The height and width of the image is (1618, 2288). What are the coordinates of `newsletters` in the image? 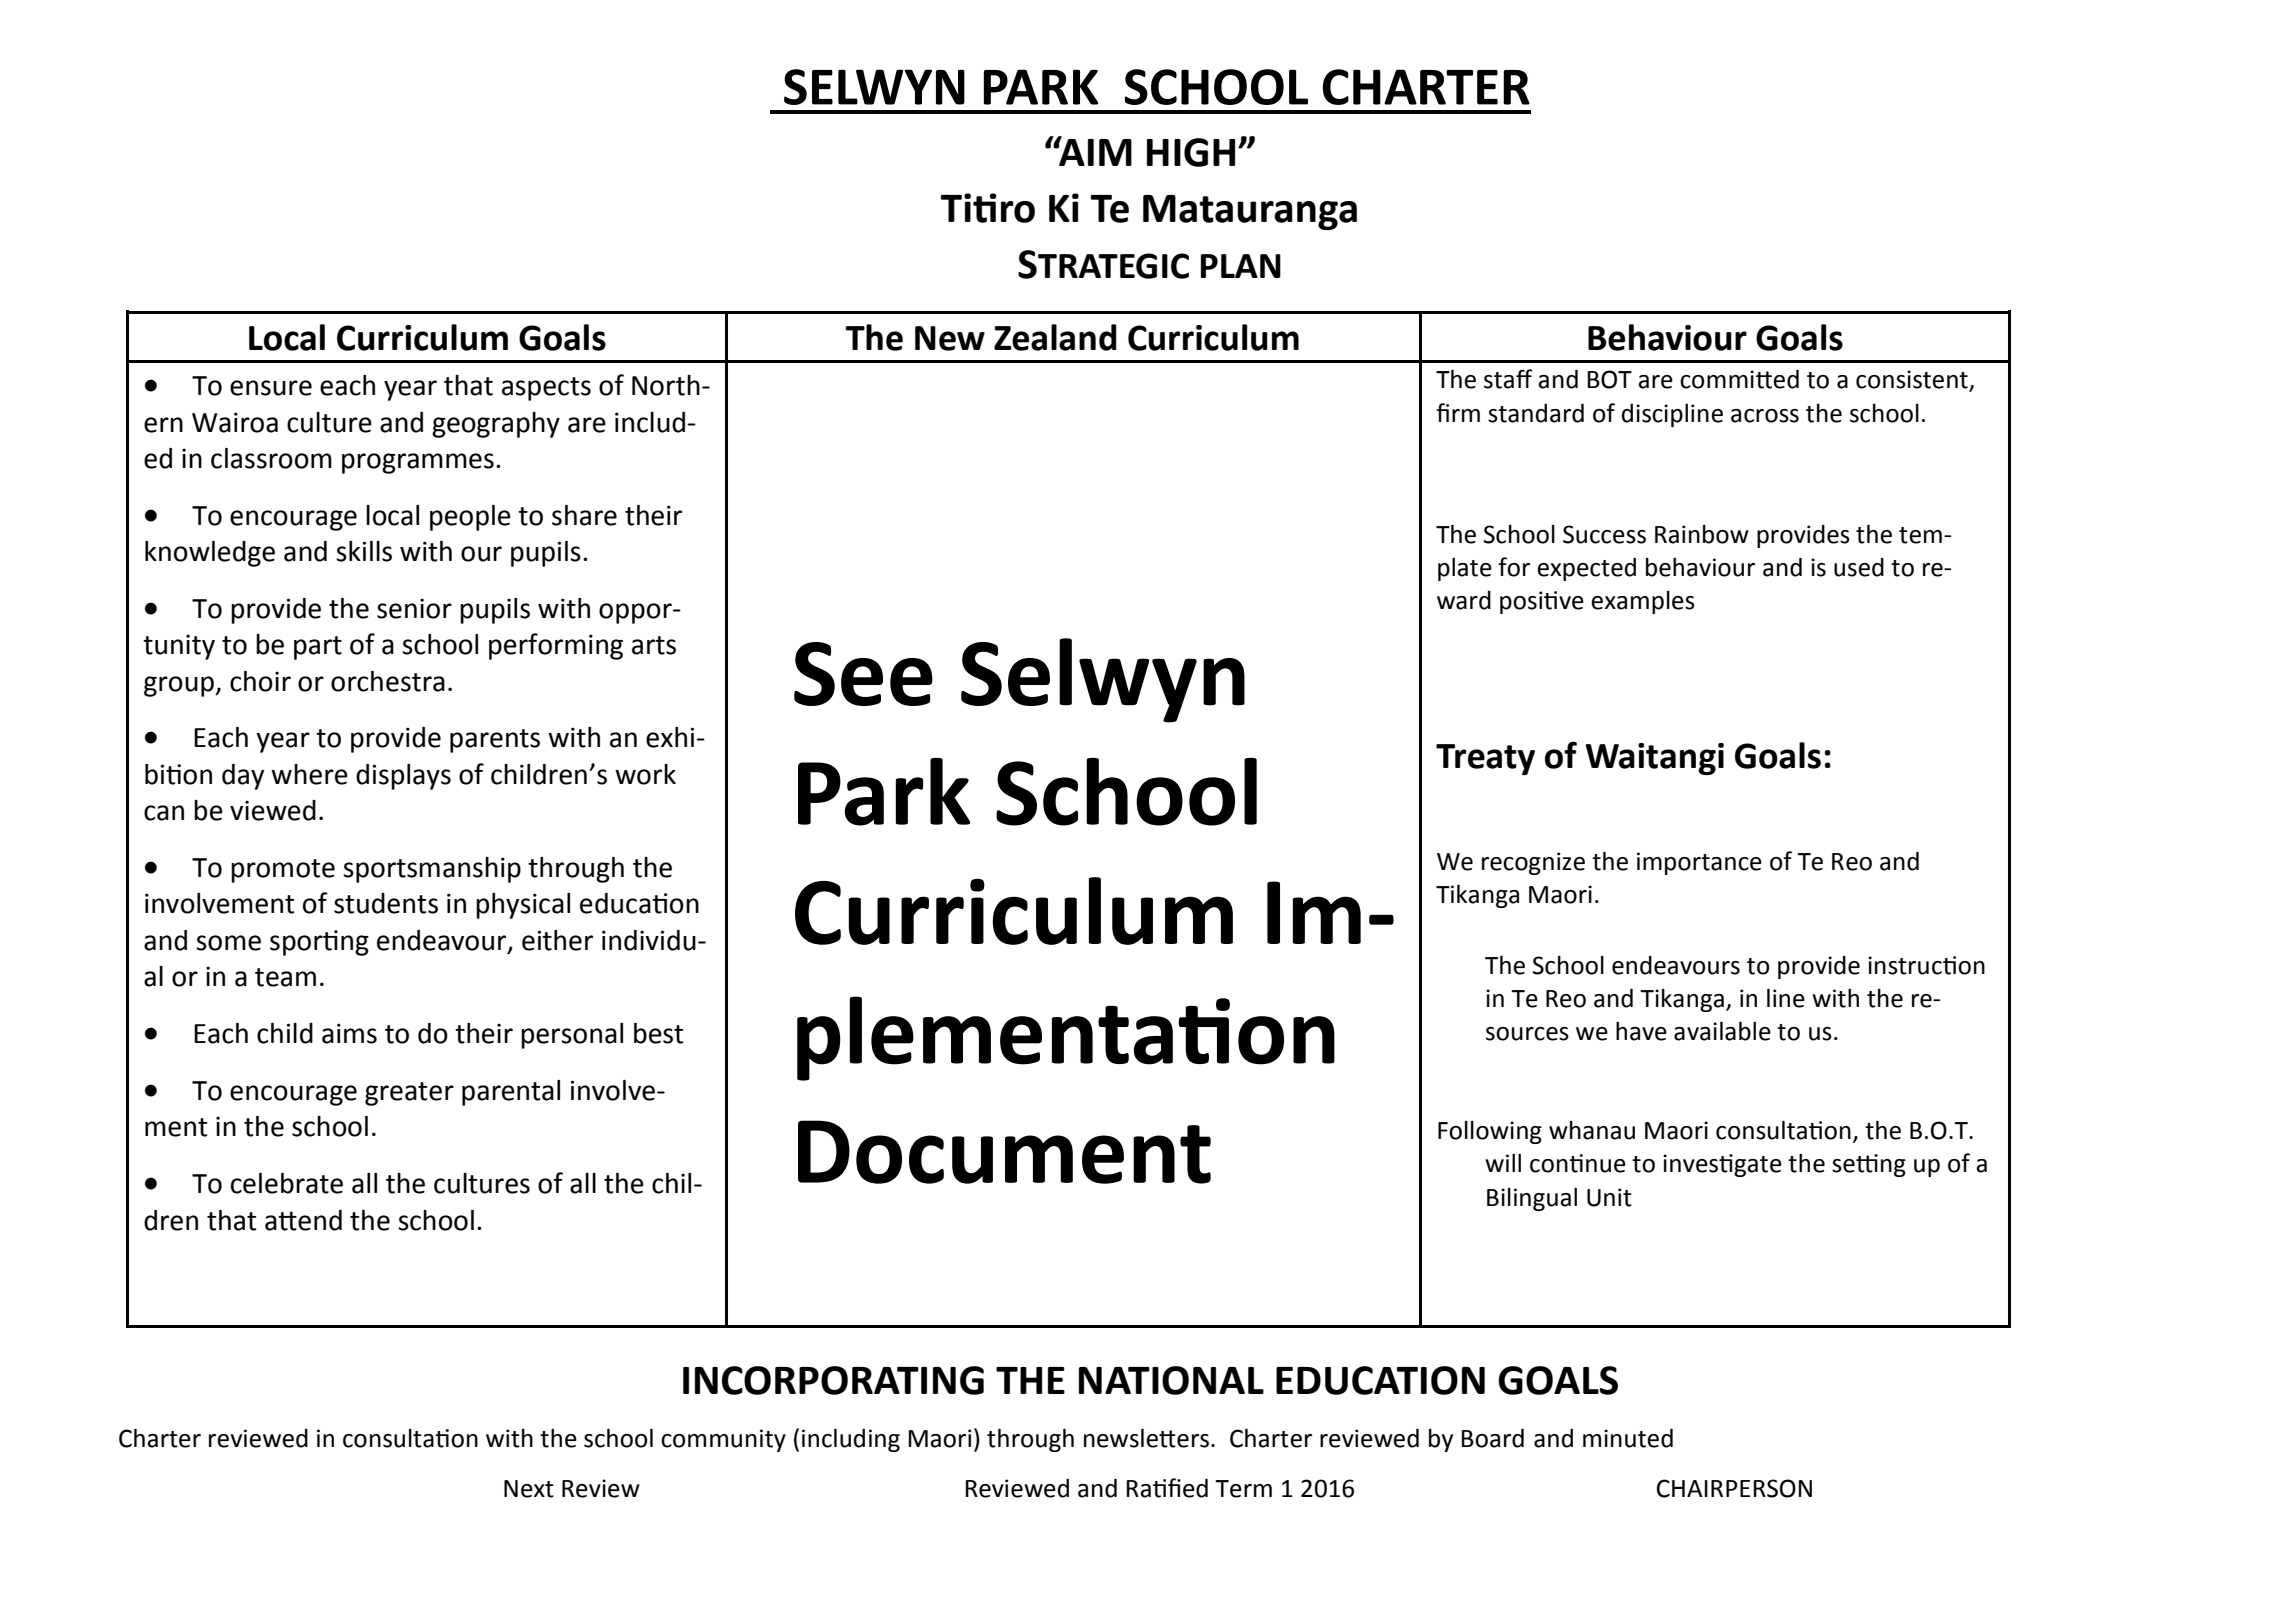 It's located at (1146, 1438).
